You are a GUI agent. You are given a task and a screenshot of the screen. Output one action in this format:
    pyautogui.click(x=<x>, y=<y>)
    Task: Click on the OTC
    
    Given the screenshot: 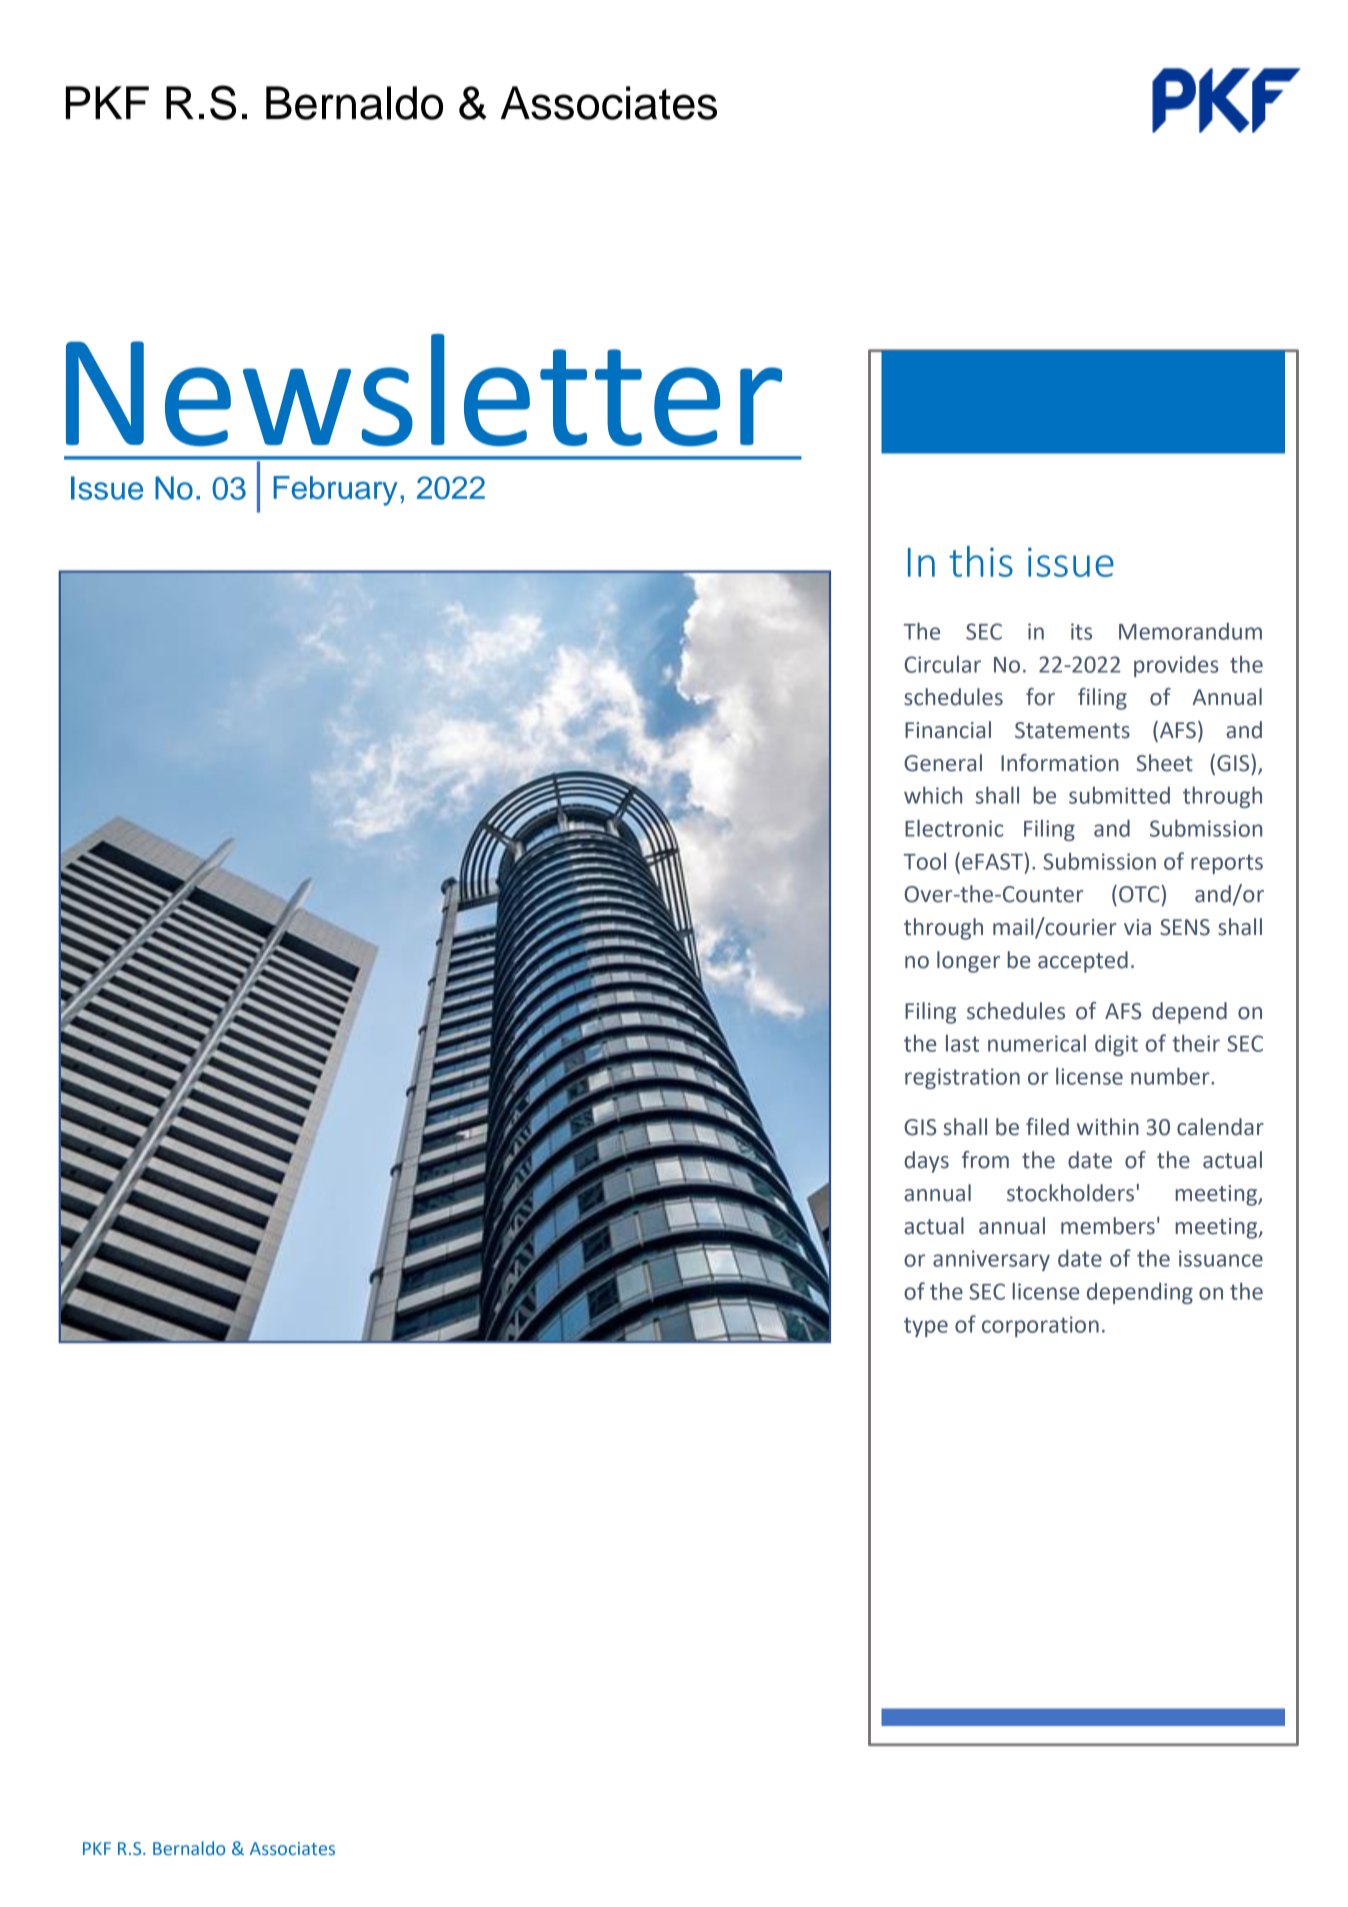 What is the action you would take?
    pyautogui.click(x=1140, y=894)
